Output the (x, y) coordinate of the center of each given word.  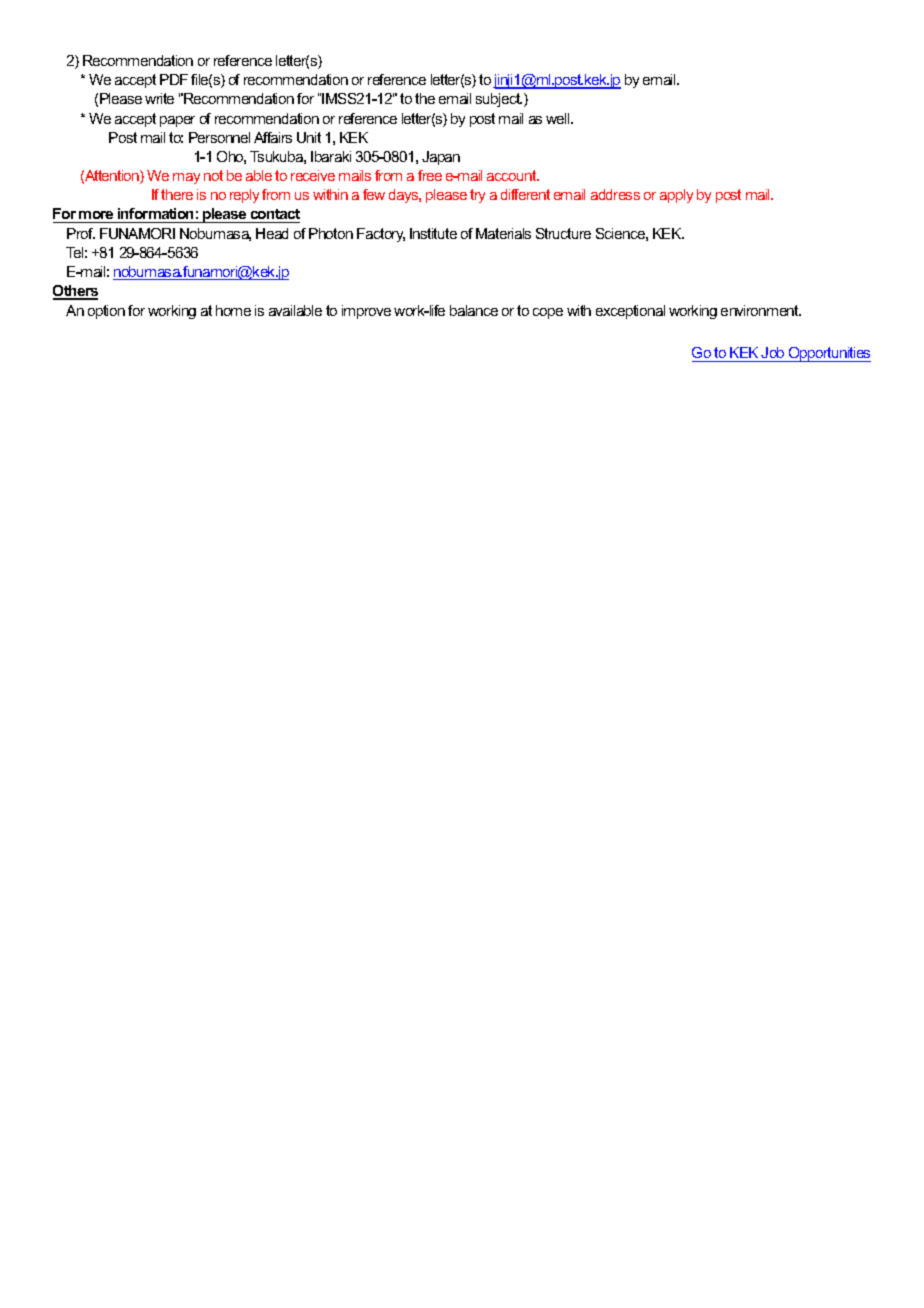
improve (366, 312)
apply (676, 196)
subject (499, 100)
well (559, 118)
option (106, 312)
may (186, 178)
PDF (174, 79)
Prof (81, 233)
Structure (563, 233)
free (430, 175)
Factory (381, 235)
